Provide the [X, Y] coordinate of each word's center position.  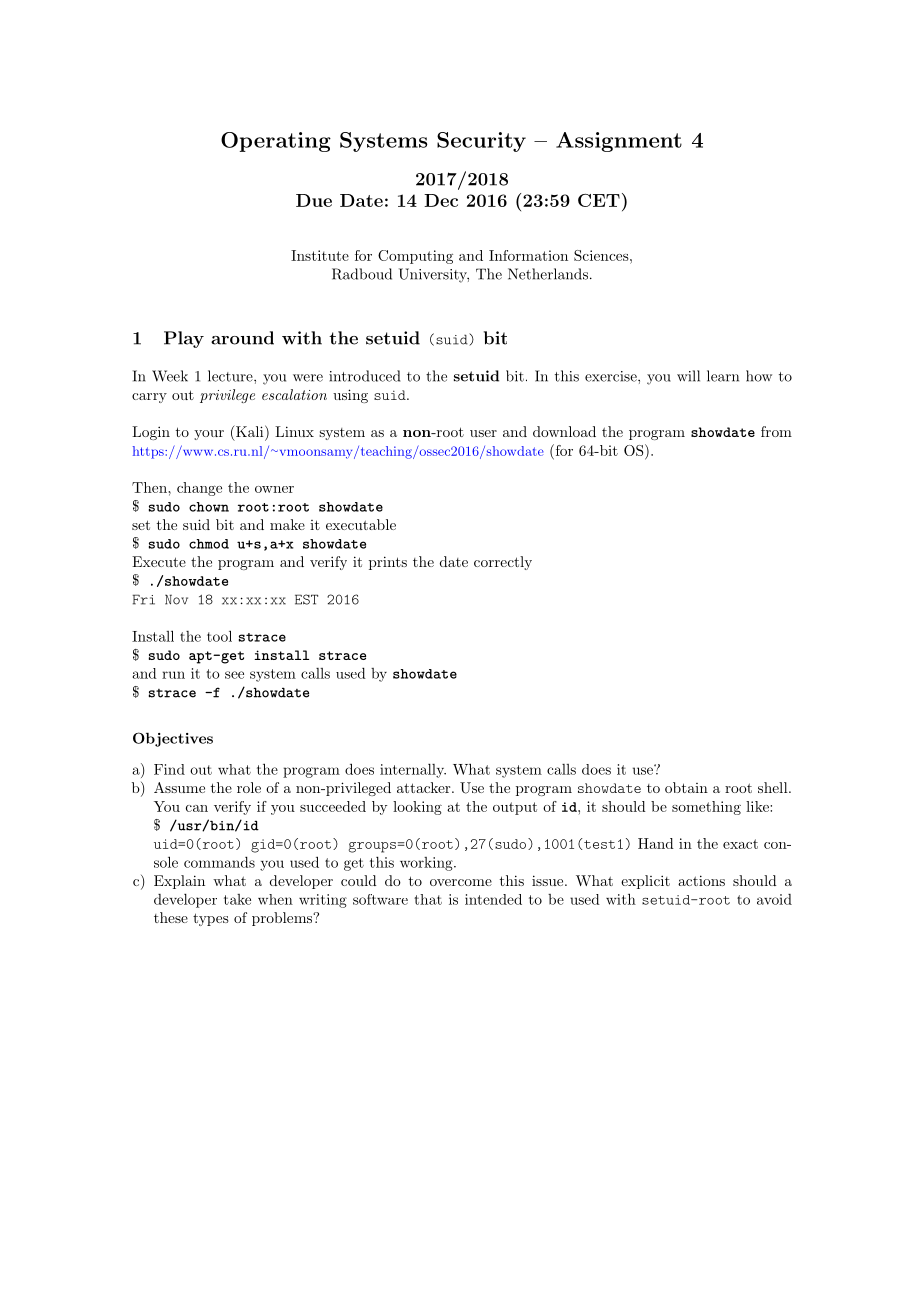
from [776, 431]
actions [701, 880]
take [237, 899]
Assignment [619, 142]
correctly [503, 563]
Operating [276, 142]
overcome [461, 882]
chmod [209, 544]
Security [481, 142]
